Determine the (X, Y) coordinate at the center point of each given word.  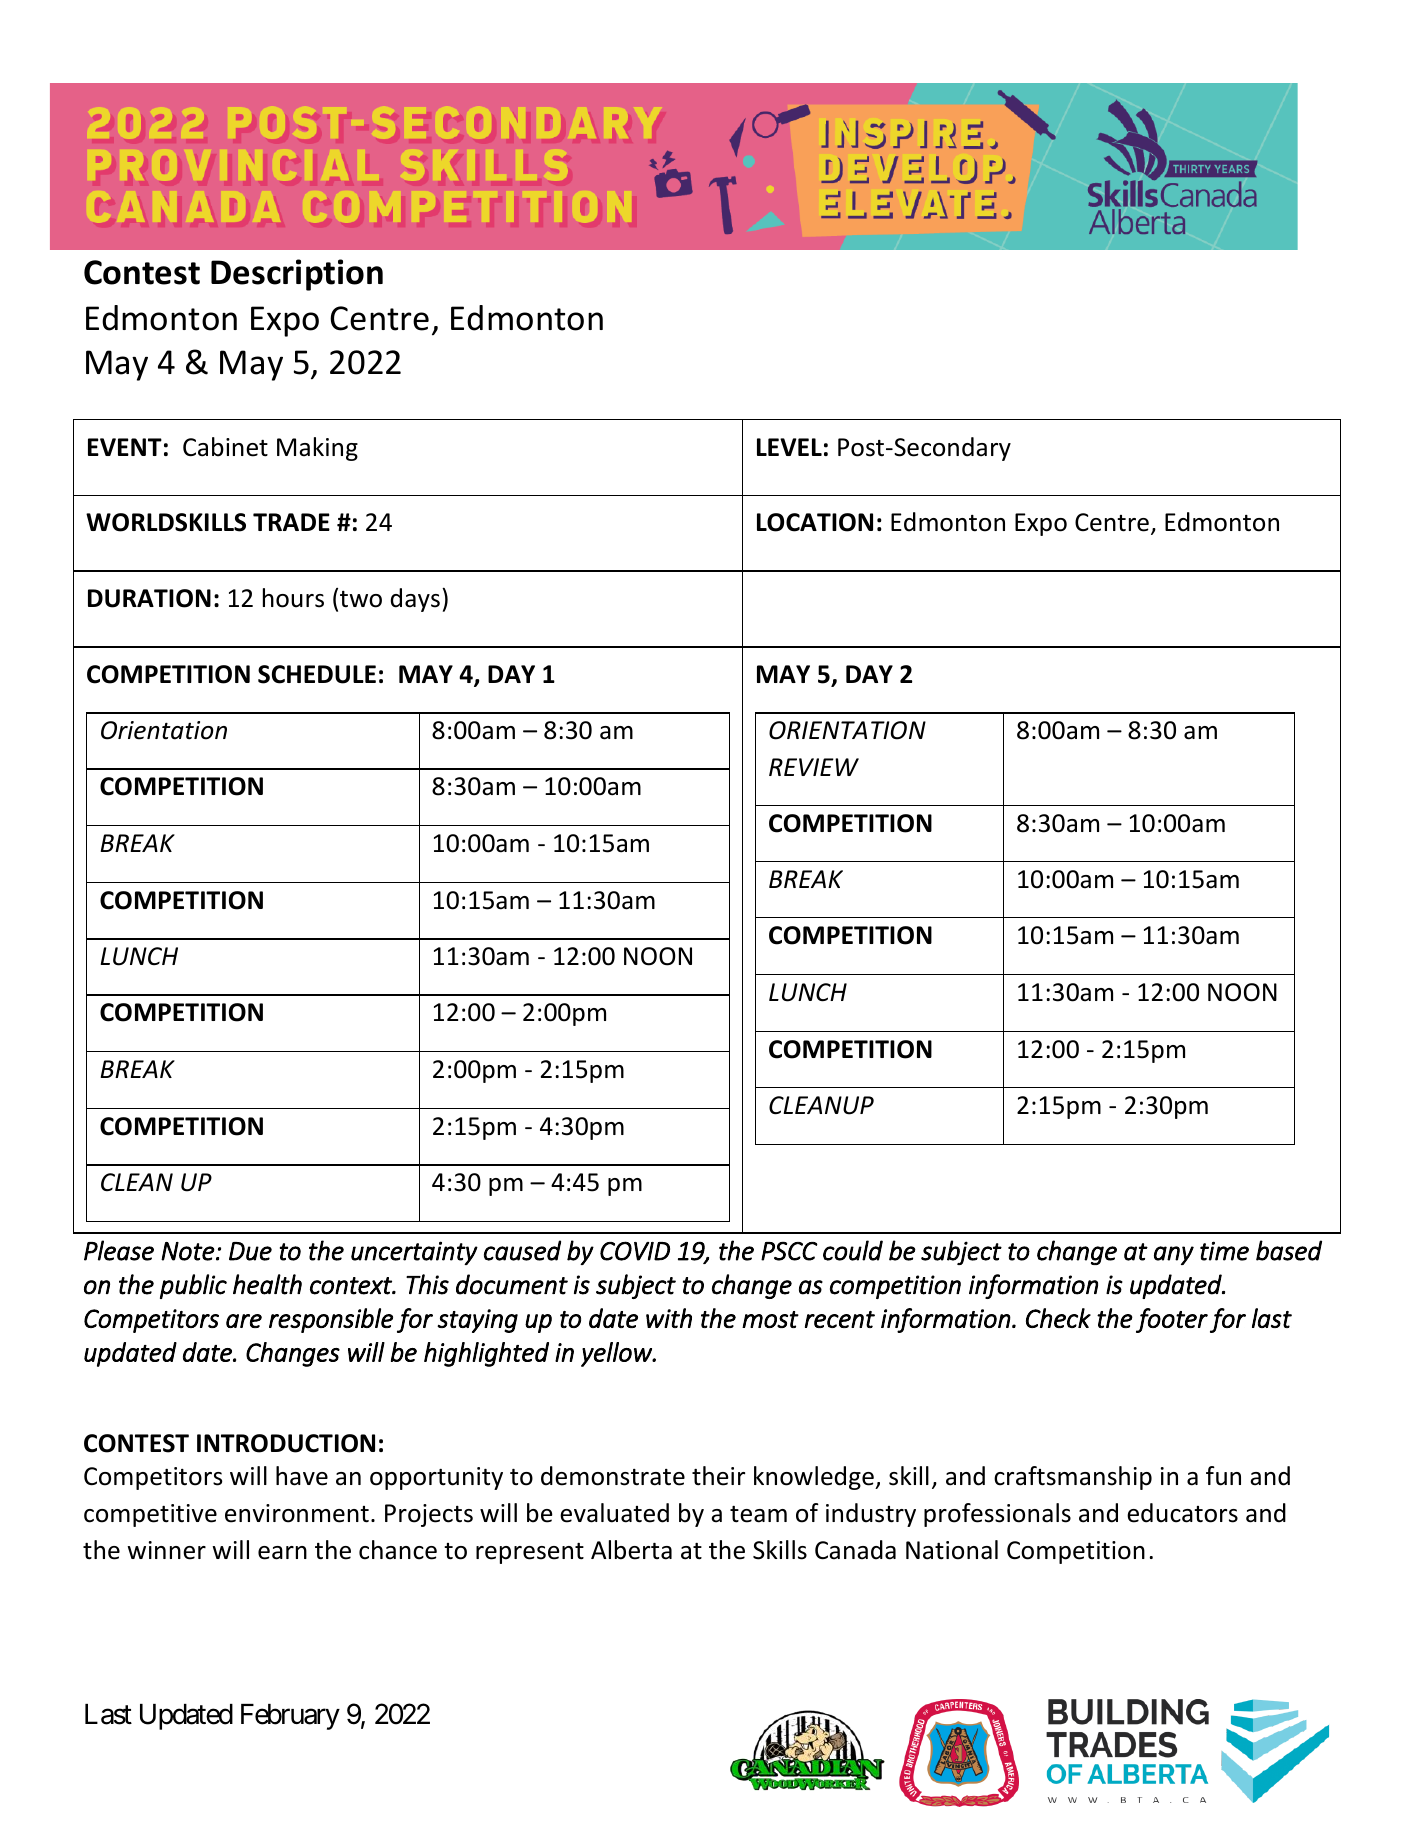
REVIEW (814, 767)
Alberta (631, 1550)
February (290, 1717)
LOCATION (815, 522)
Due (250, 1251)
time (1224, 1251)
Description (297, 275)
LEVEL (789, 447)
